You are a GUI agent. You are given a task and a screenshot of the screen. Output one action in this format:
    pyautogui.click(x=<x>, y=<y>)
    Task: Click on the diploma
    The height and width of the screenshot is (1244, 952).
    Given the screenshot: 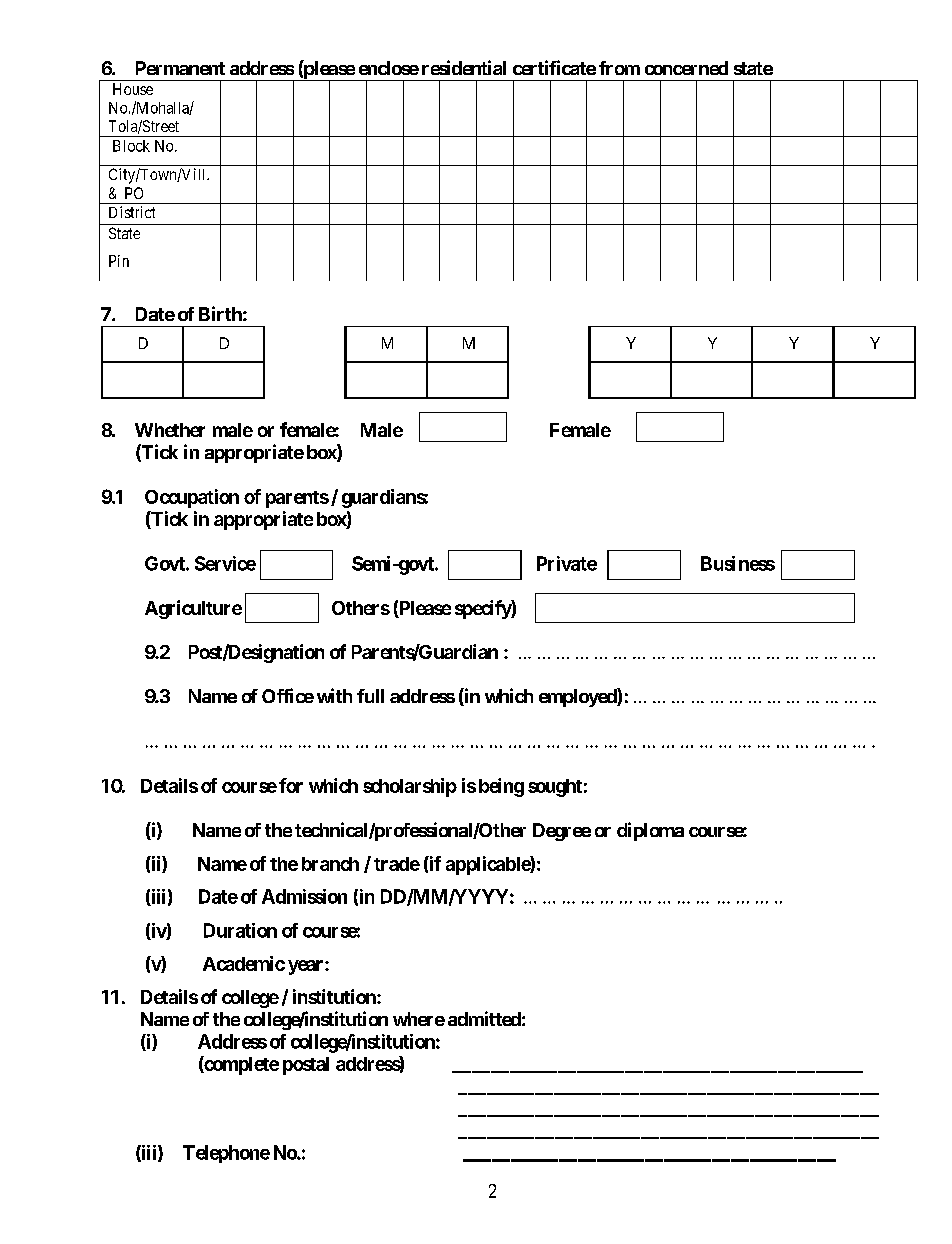 What is the action you would take?
    pyautogui.click(x=650, y=831)
